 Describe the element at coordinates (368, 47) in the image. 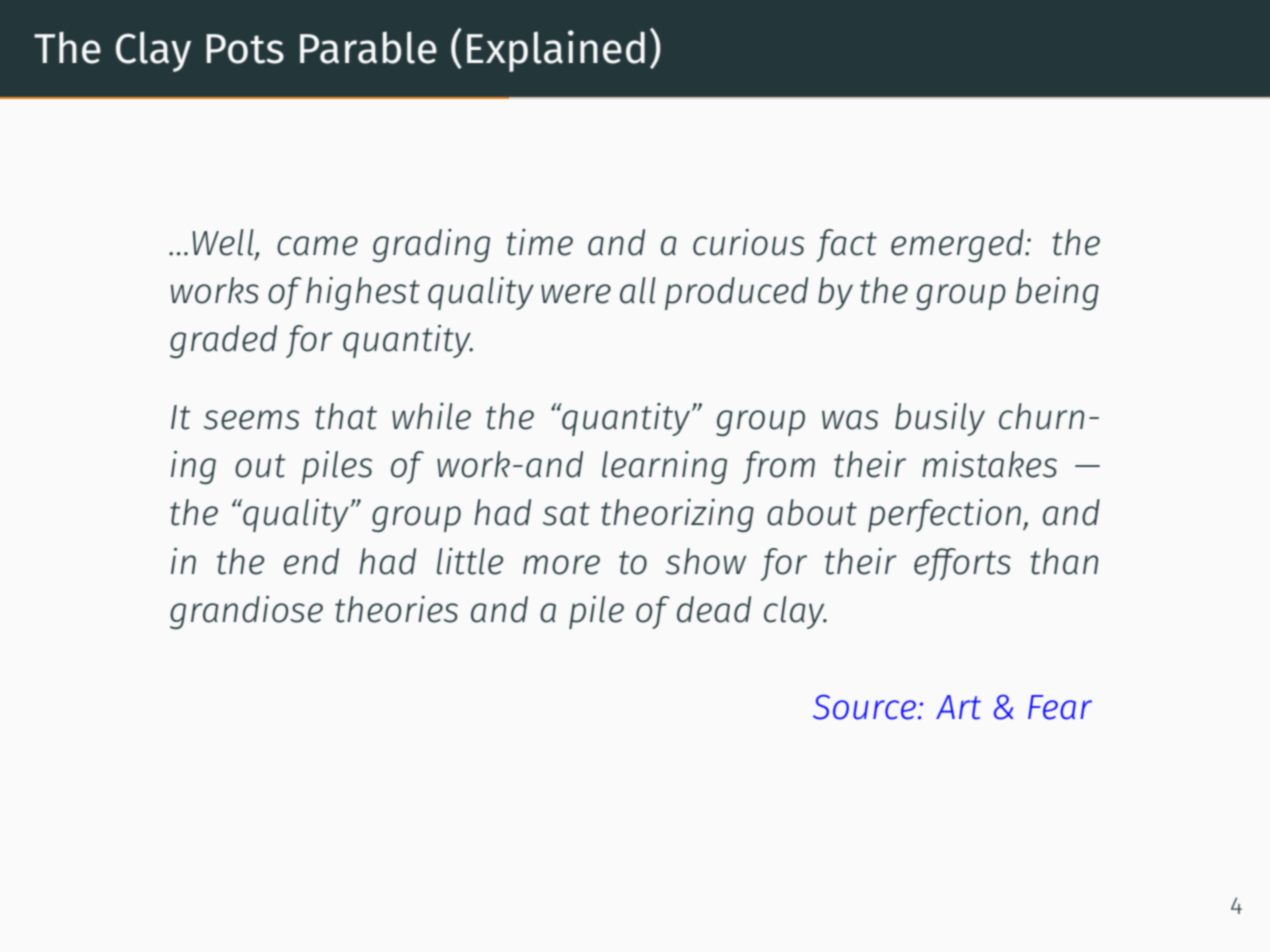

I see `Parable` at that location.
